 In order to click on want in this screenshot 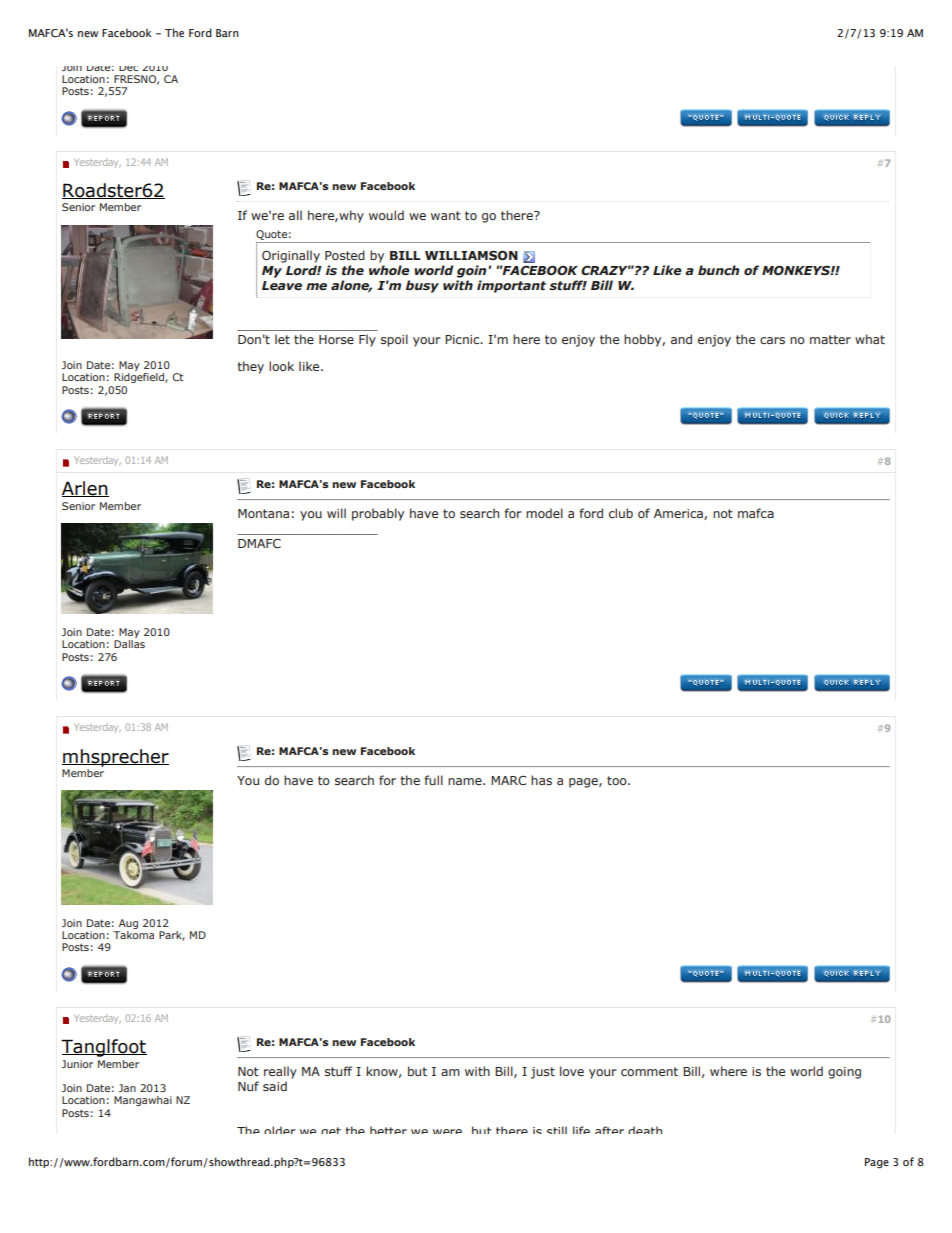, I will do `click(446, 215)`.
